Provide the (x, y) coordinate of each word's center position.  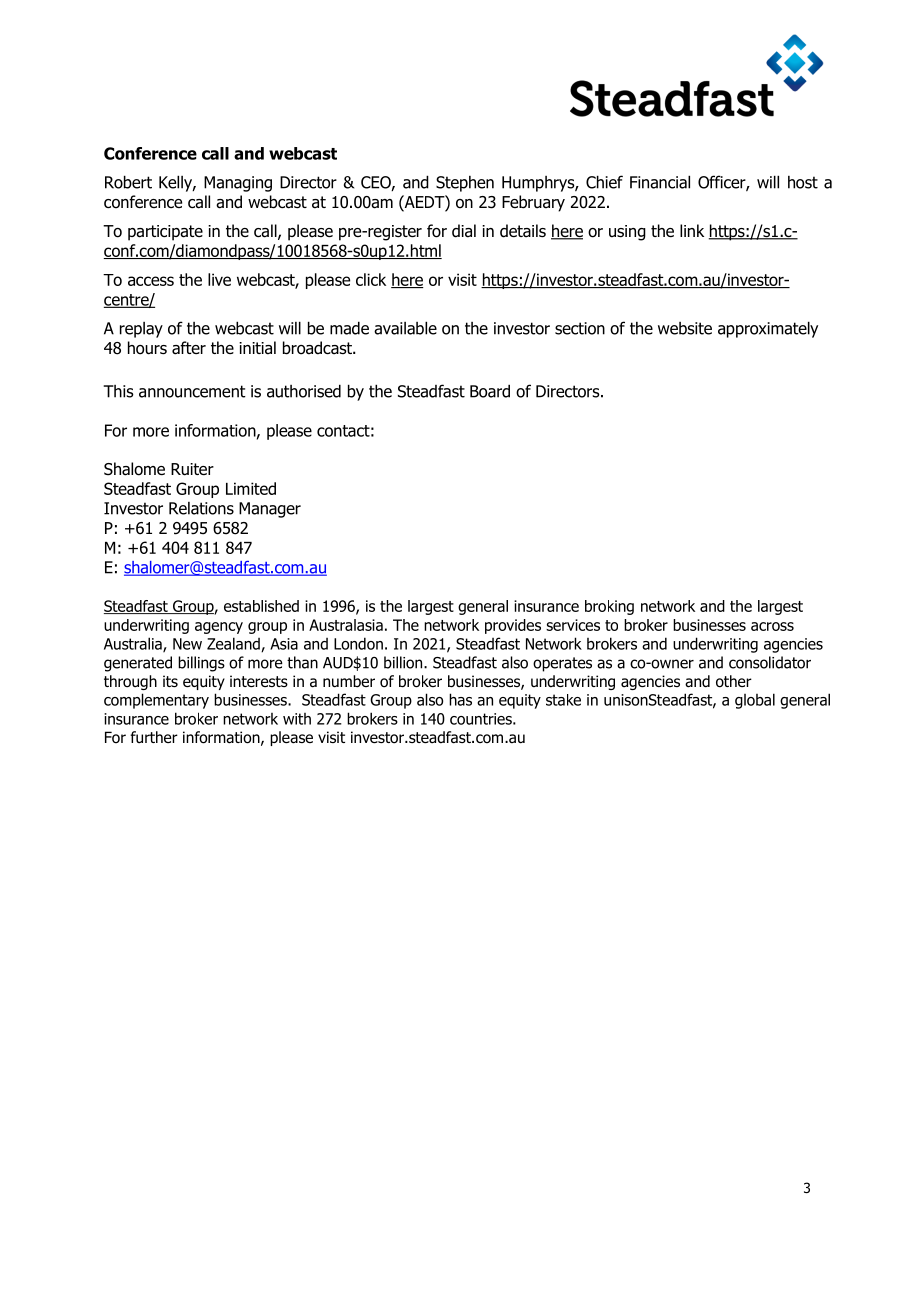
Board (490, 391)
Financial (660, 182)
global (755, 701)
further (154, 737)
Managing (238, 184)
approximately (768, 329)
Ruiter (192, 469)
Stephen (465, 184)
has (460, 699)
